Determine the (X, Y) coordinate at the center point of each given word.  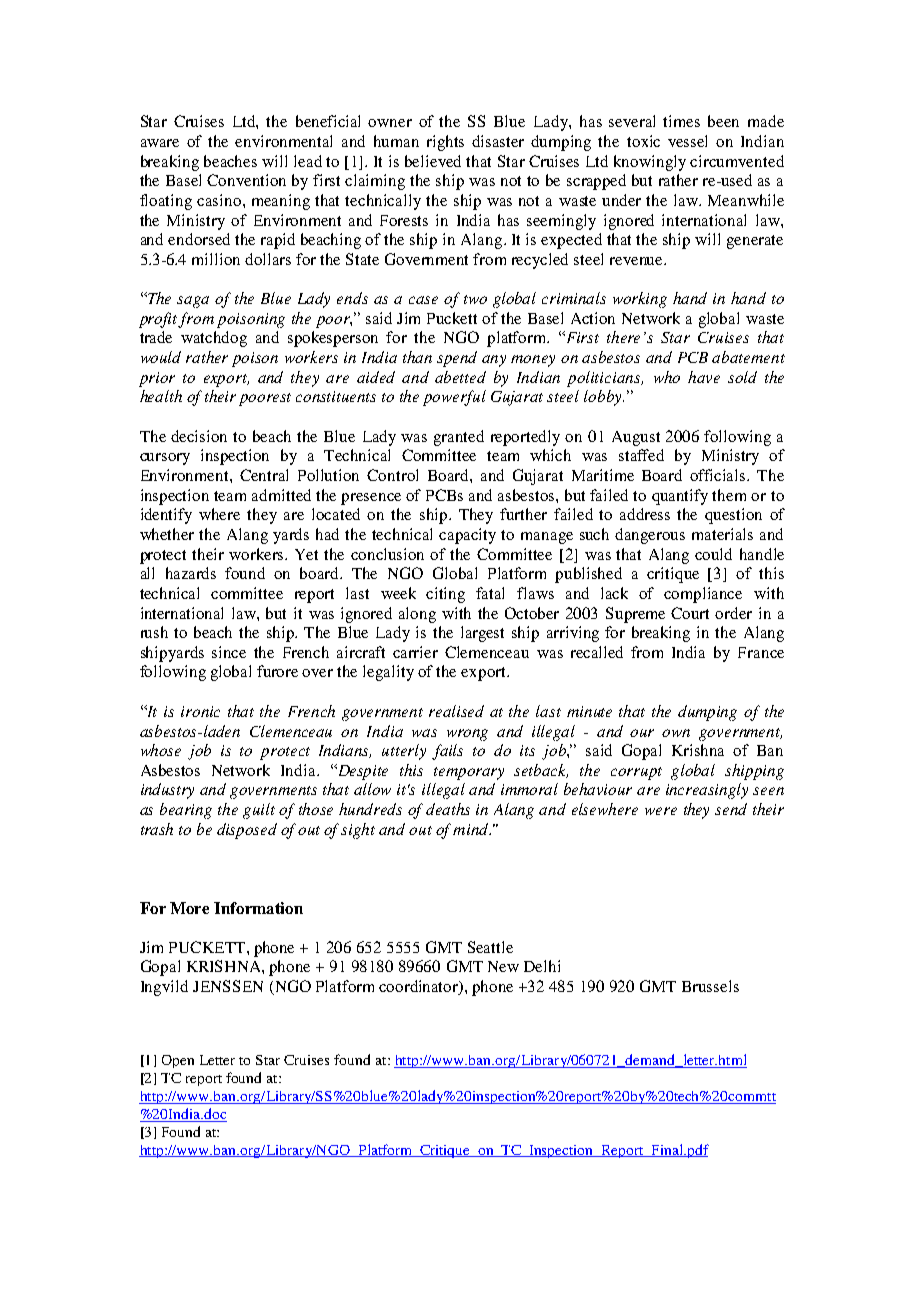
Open (178, 1061)
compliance (703, 595)
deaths (448, 809)
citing (445, 595)
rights (445, 143)
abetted (460, 377)
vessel (687, 141)
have (704, 377)
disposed (247, 831)
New (503, 966)
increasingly (707, 791)
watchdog (214, 339)
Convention (246, 180)
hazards (191, 573)
